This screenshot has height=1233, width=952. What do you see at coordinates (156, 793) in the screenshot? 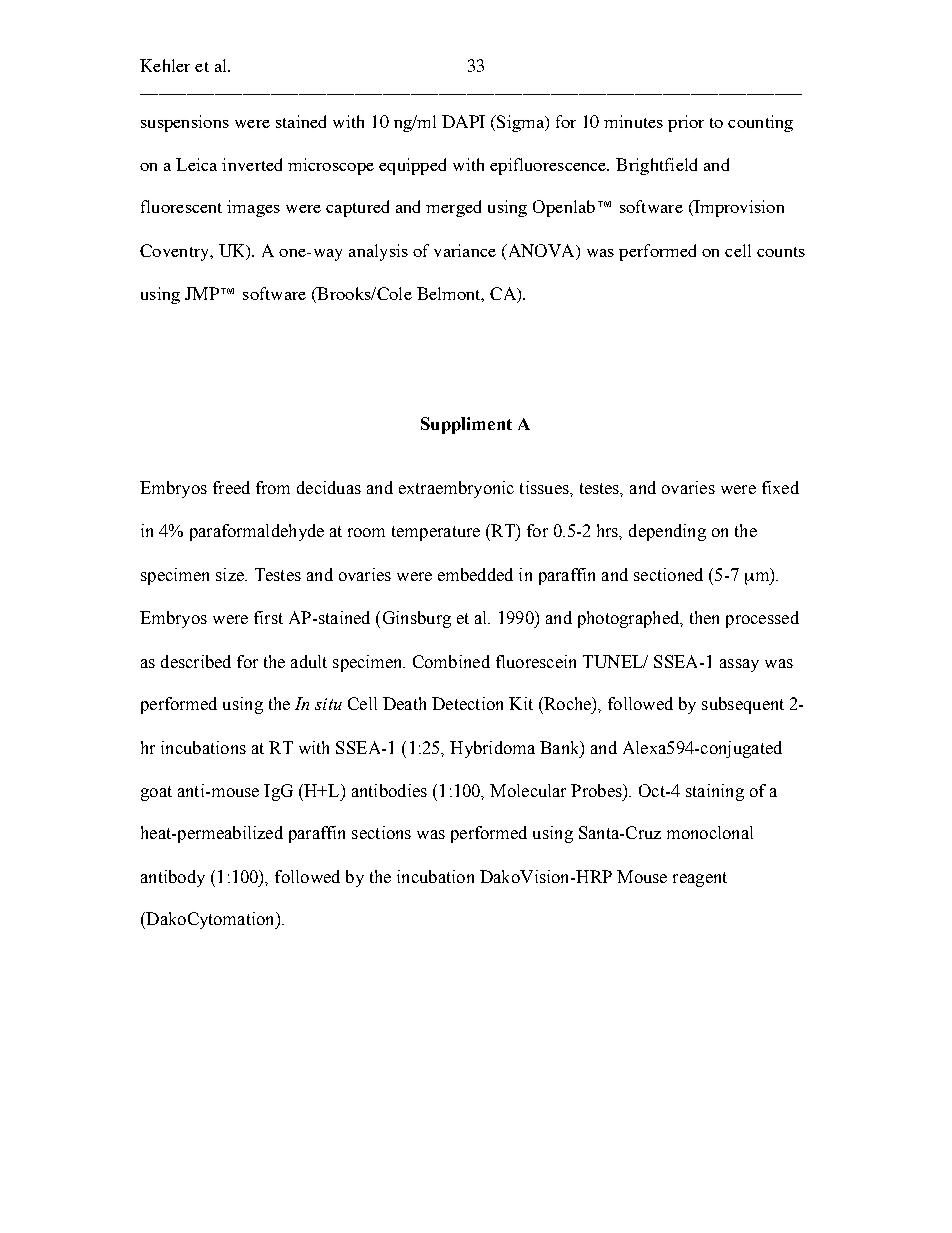
I see `goat` at bounding box center [156, 793].
